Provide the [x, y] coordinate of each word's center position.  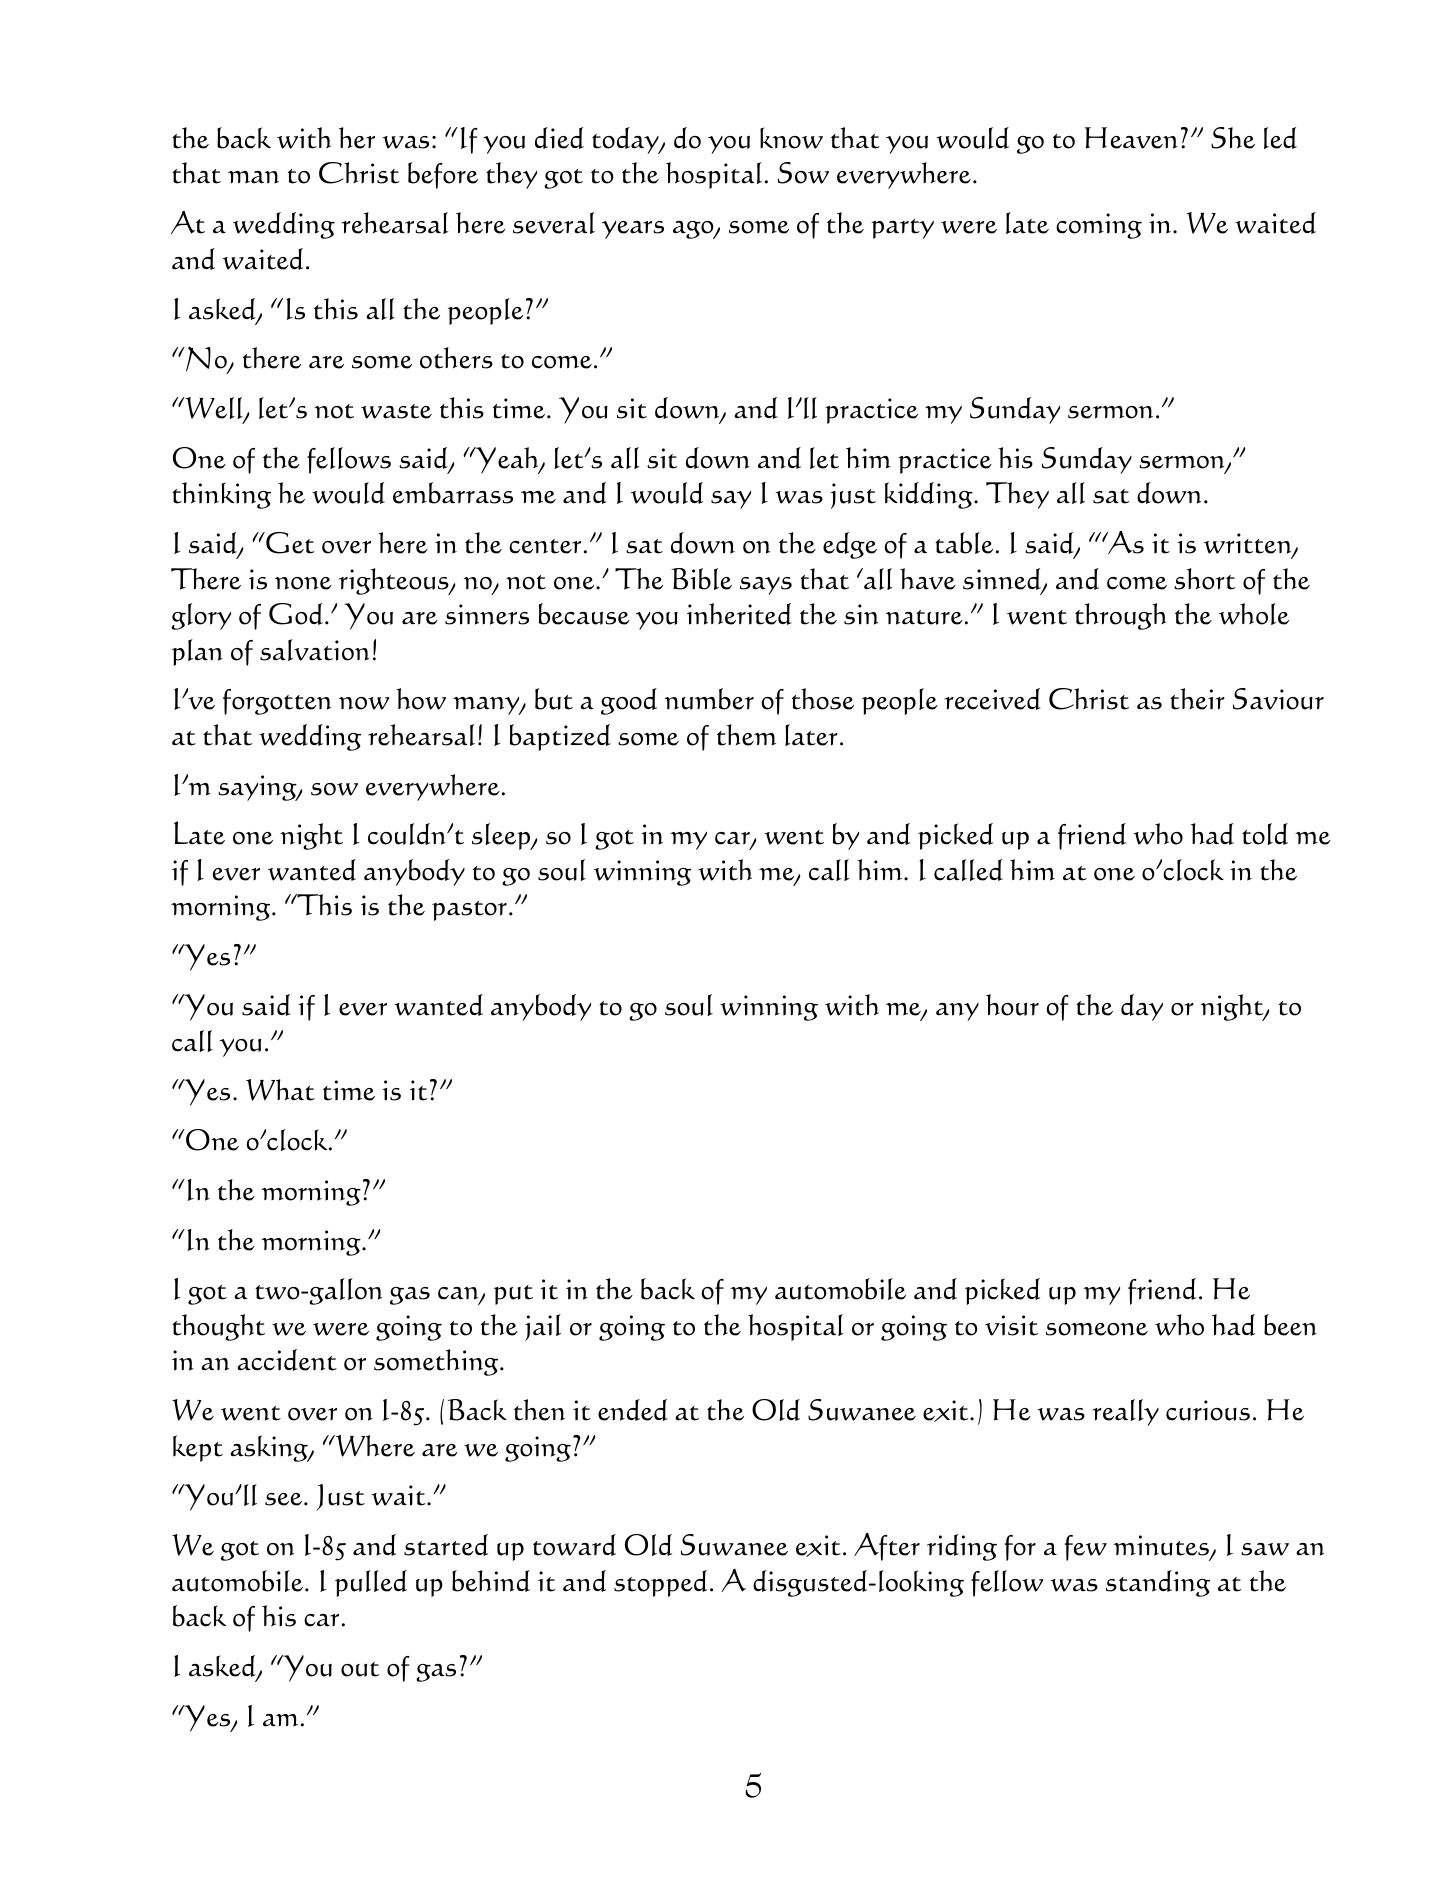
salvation [314, 650]
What [280, 1090]
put [513, 1295]
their [1197, 699]
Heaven [1131, 138]
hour [1012, 1005]
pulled [371, 1583]
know [791, 138]
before [443, 175]
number [709, 699]
